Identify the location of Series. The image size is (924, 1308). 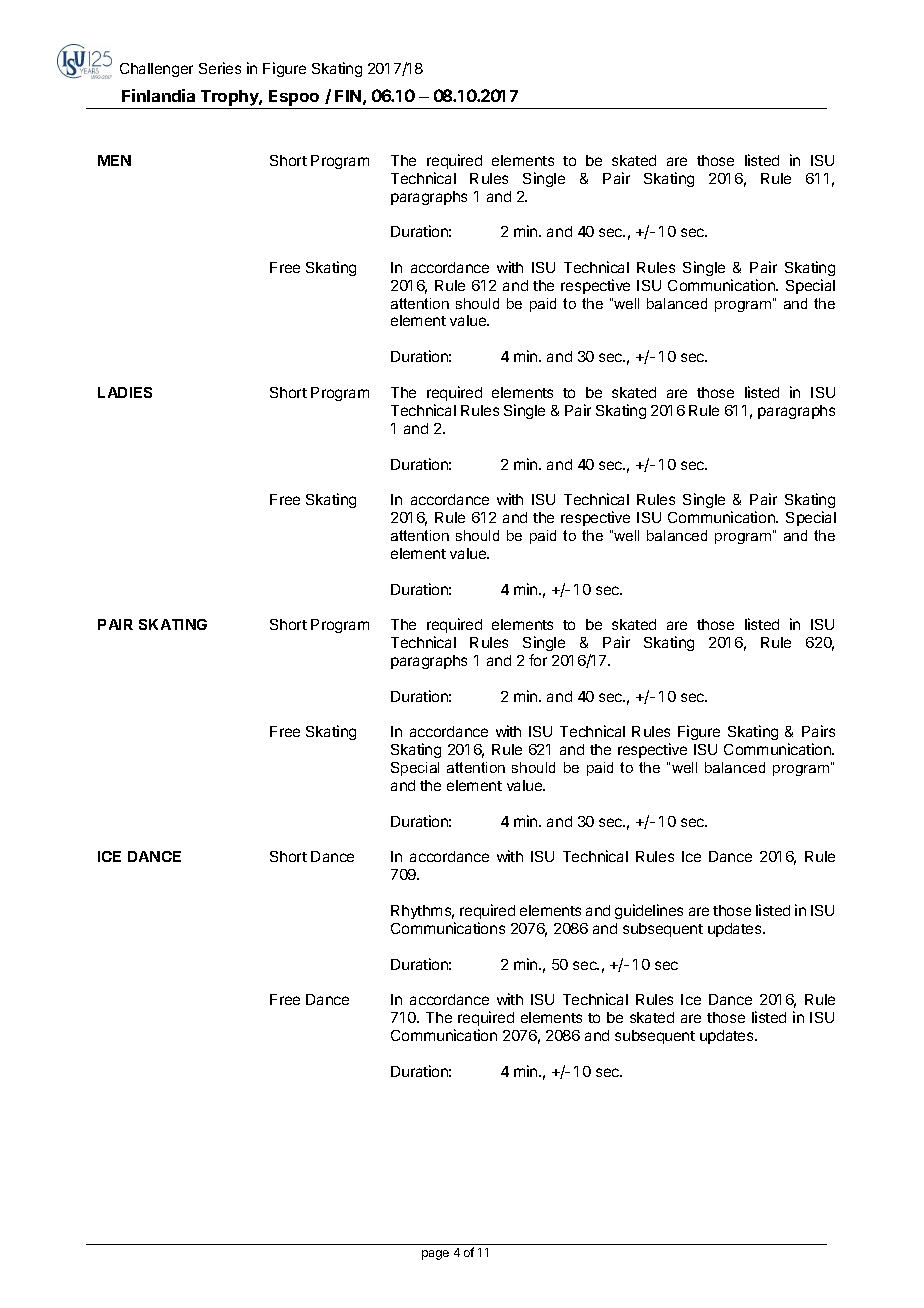
(220, 68).
